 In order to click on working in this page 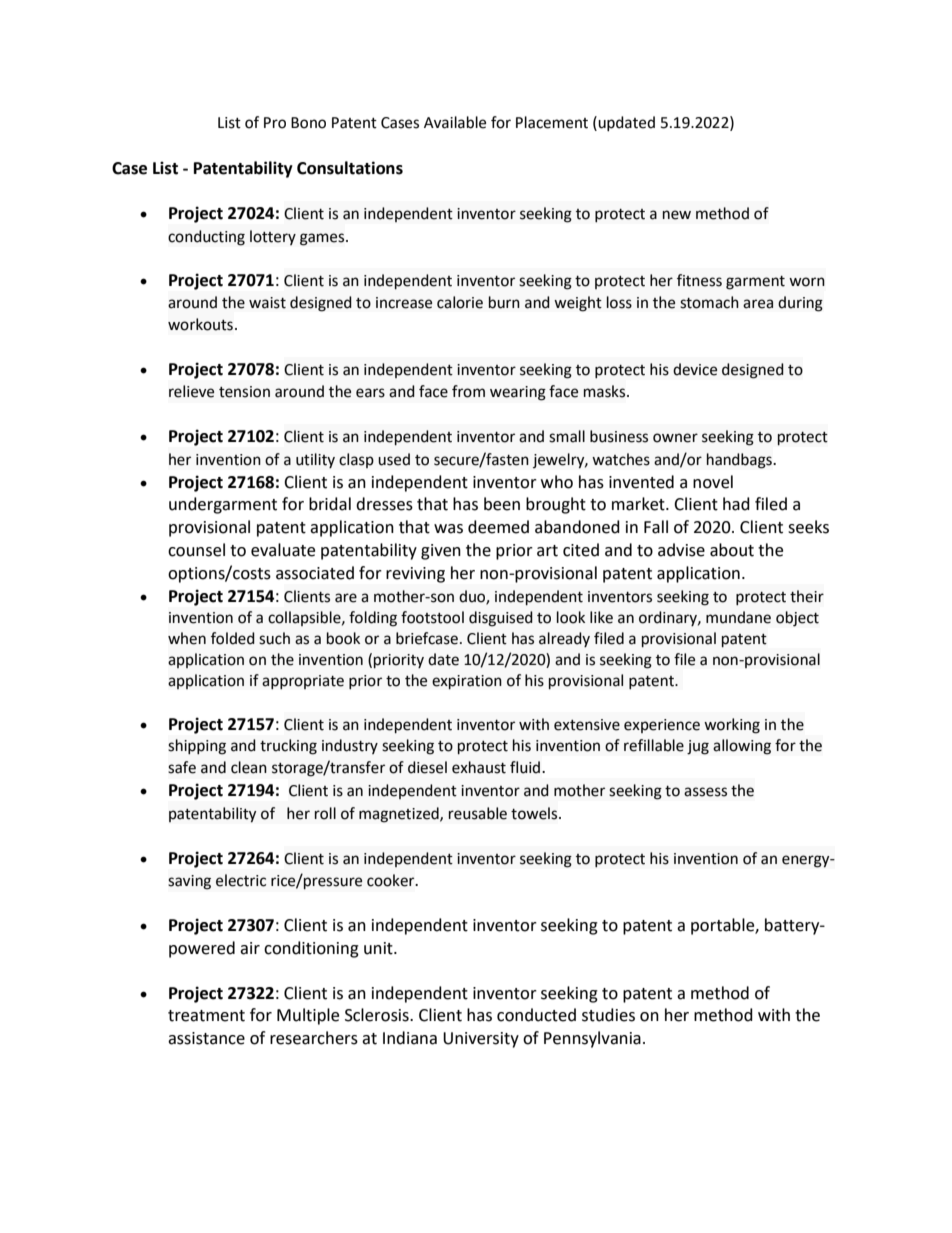, I will do `click(732, 726)`.
